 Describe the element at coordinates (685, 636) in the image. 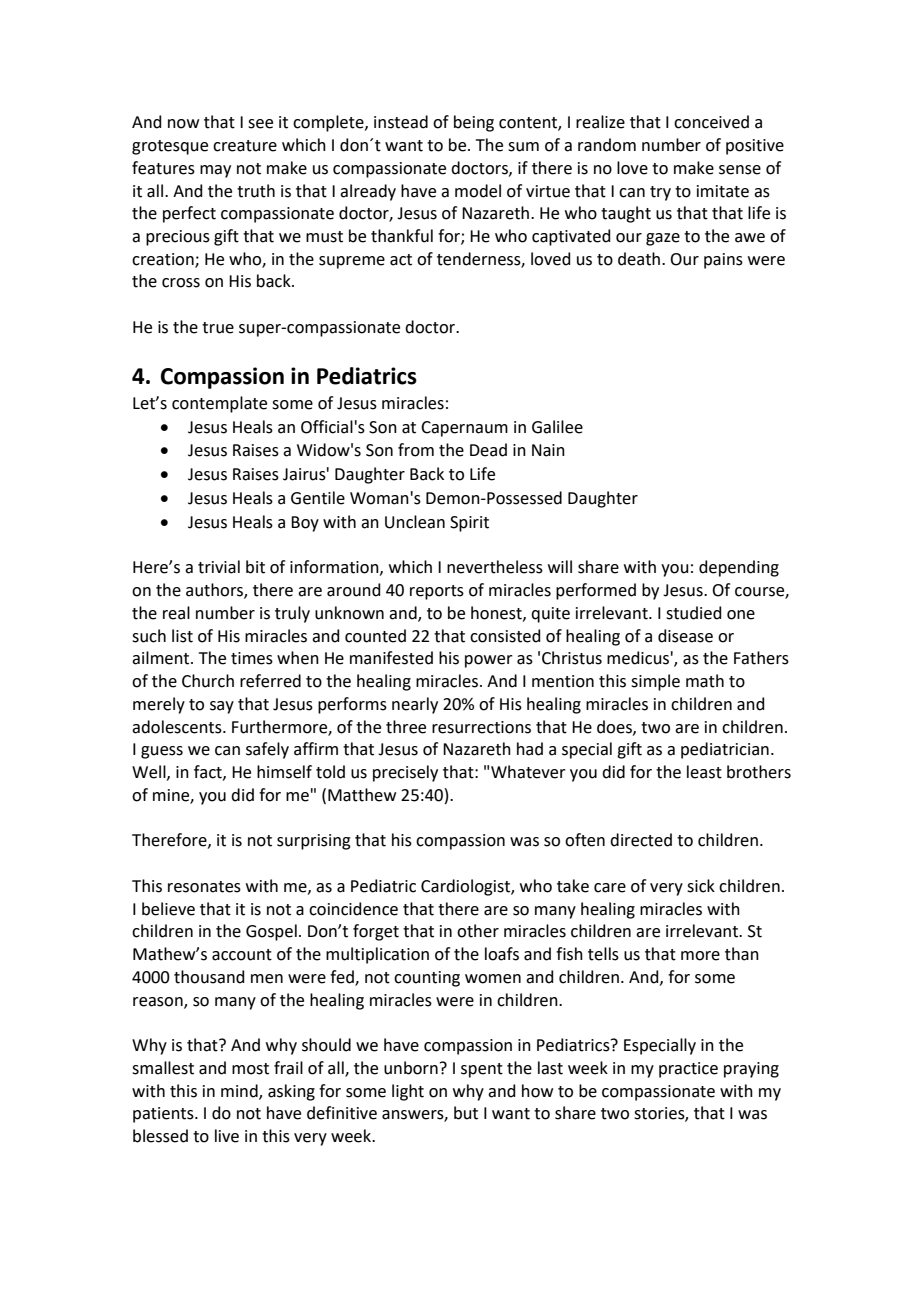

I see `disease` at that location.
